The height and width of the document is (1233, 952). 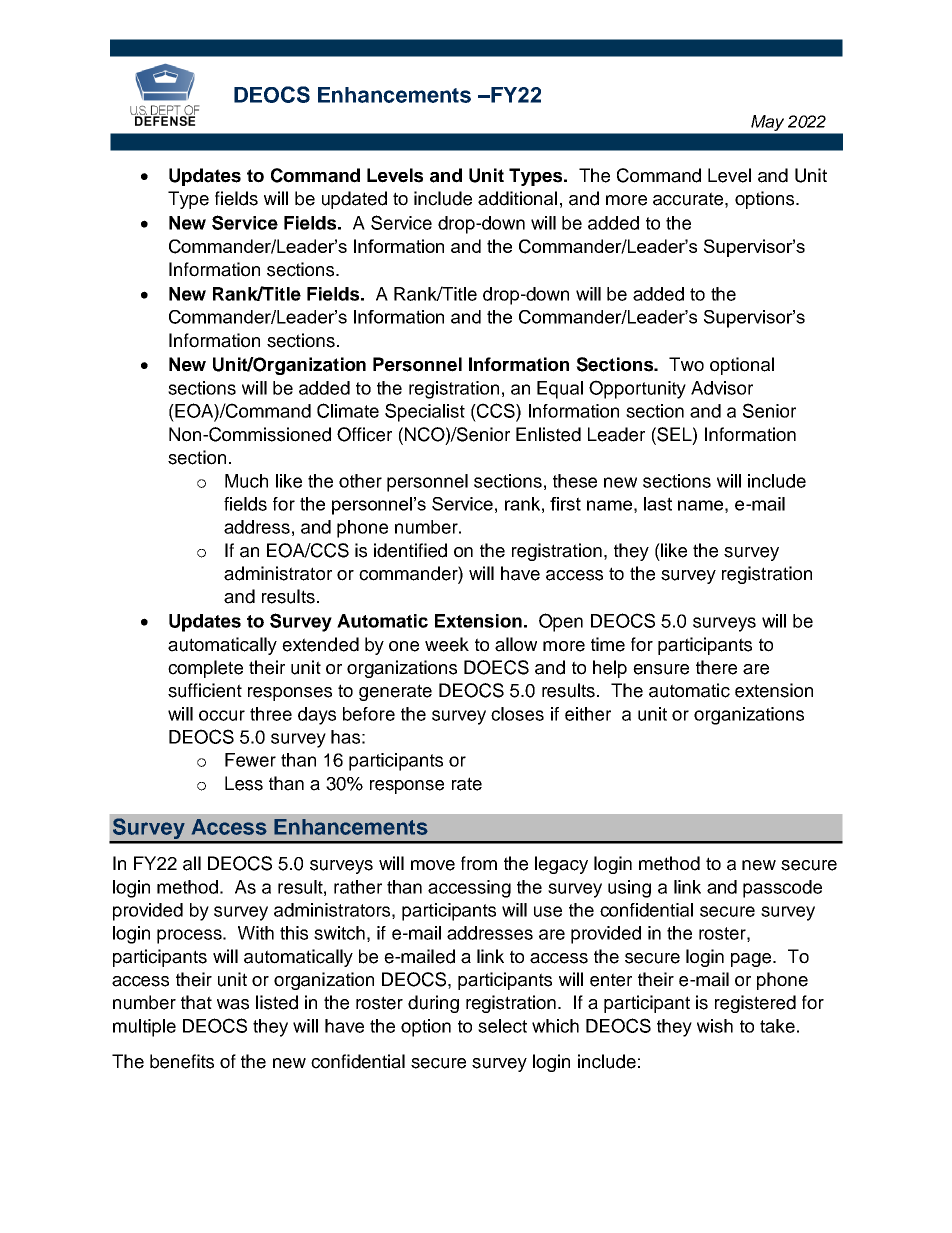 What do you see at coordinates (233, 1004) in the document?
I see `was` at bounding box center [233, 1004].
